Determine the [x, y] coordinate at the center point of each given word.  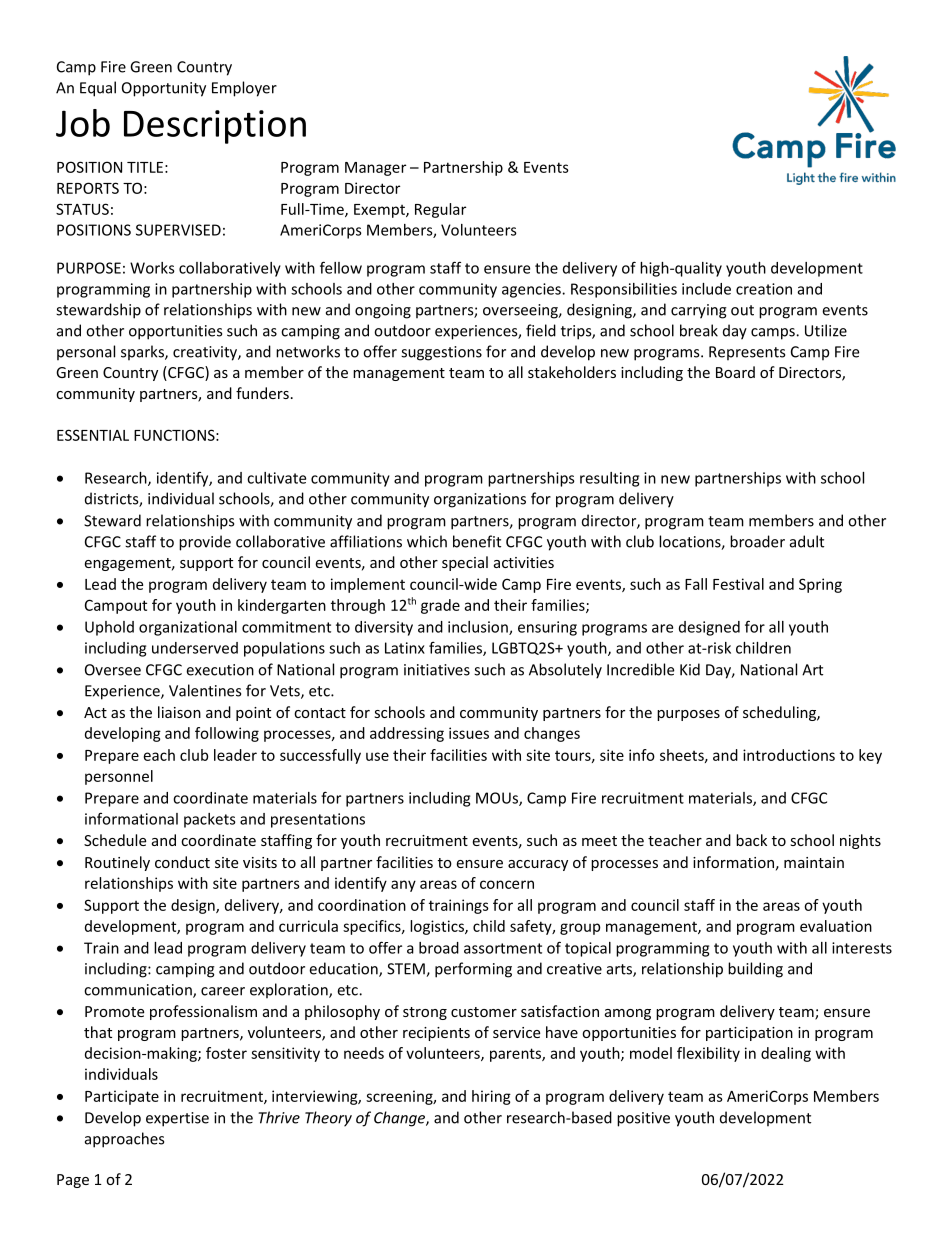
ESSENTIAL [93, 435]
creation [764, 289]
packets [210, 820]
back [751, 840]
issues [469, 733]
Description [215, 127]
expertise [177, 1119]
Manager [375, 169]
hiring [491, 1097]
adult [807, 541]
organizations [480, 500]
